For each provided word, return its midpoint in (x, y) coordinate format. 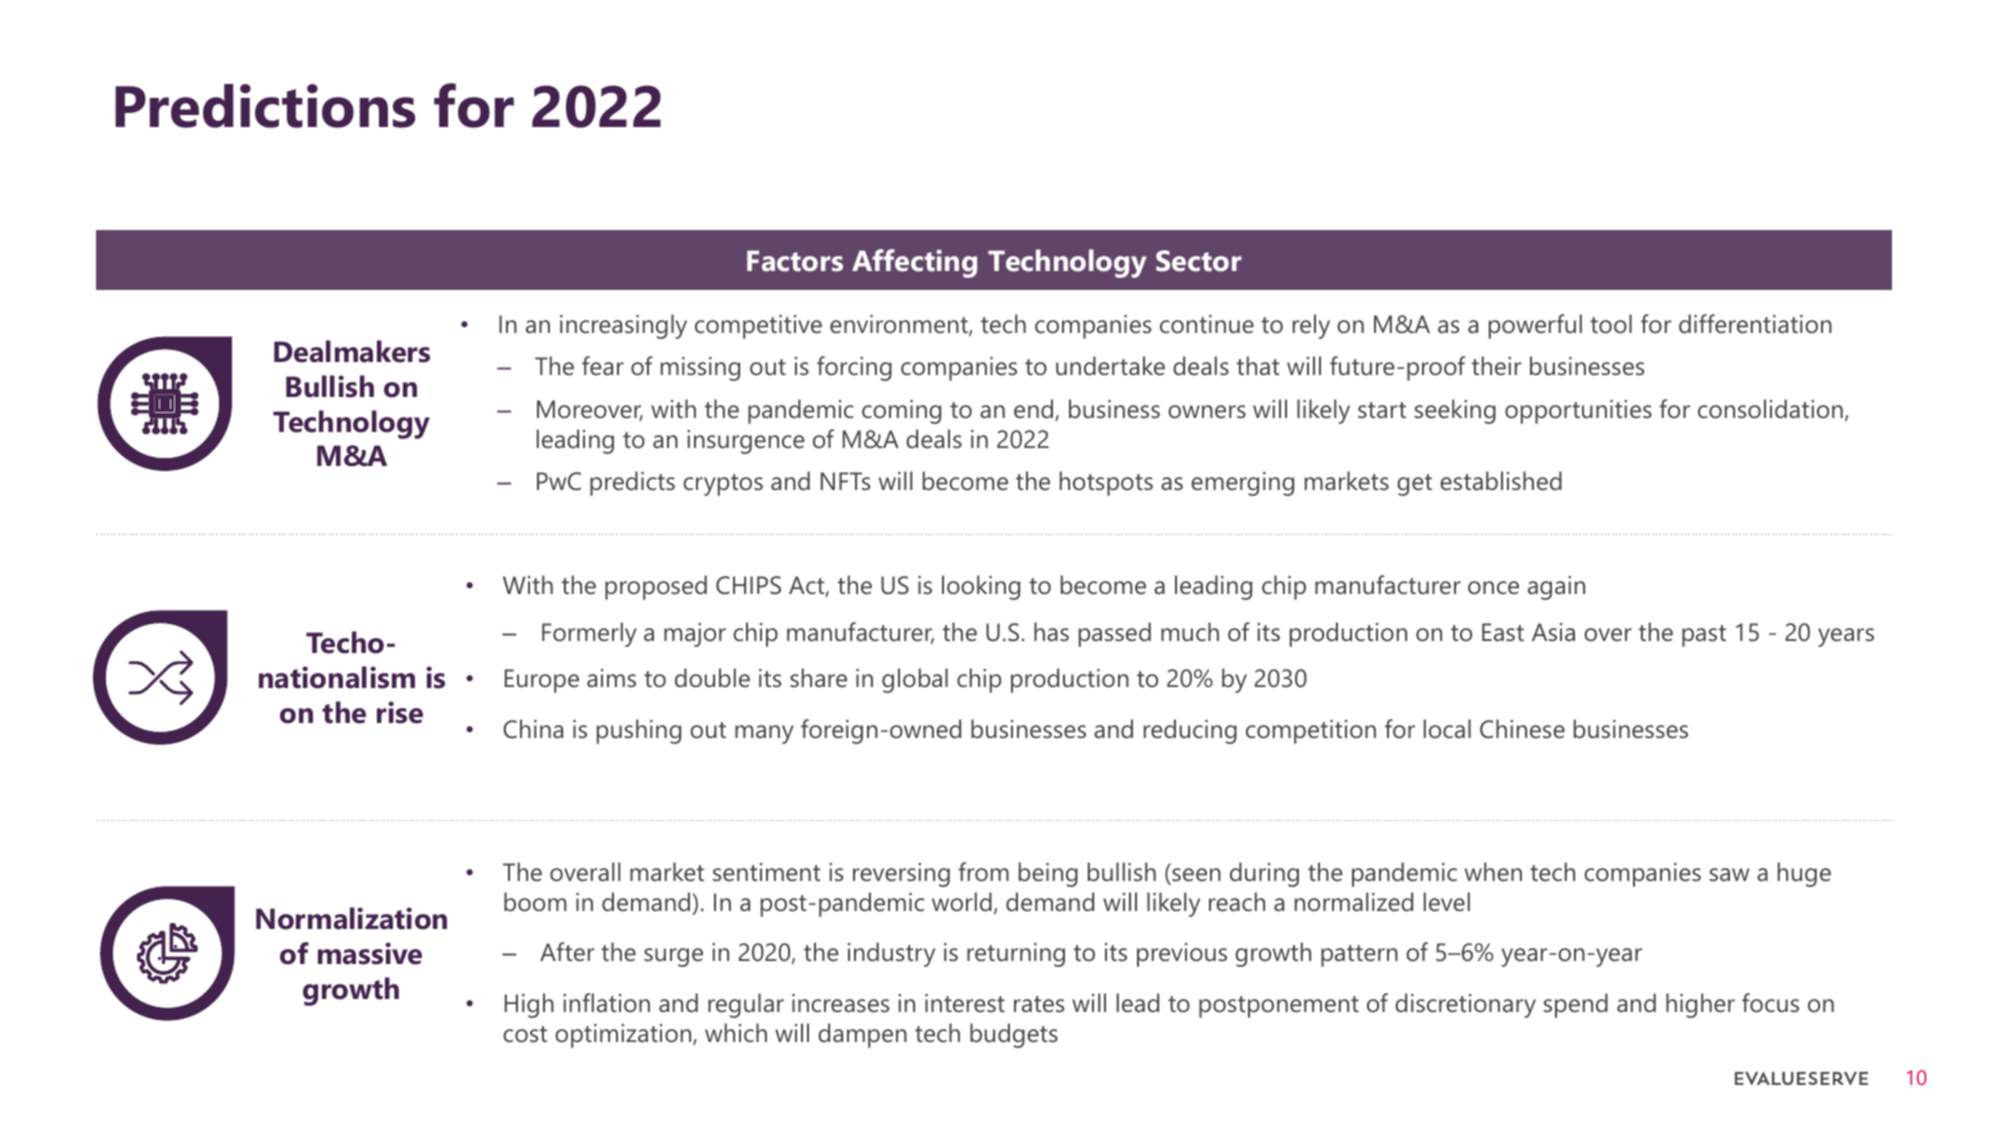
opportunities (1578, 412)
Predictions (265, 106)
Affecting (914, 263)
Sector (1199, 261)
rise (400, 712)
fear (603, 366)
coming (901, 412)
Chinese (1522, 729)
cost (525, 1034)
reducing (1190, 731)
